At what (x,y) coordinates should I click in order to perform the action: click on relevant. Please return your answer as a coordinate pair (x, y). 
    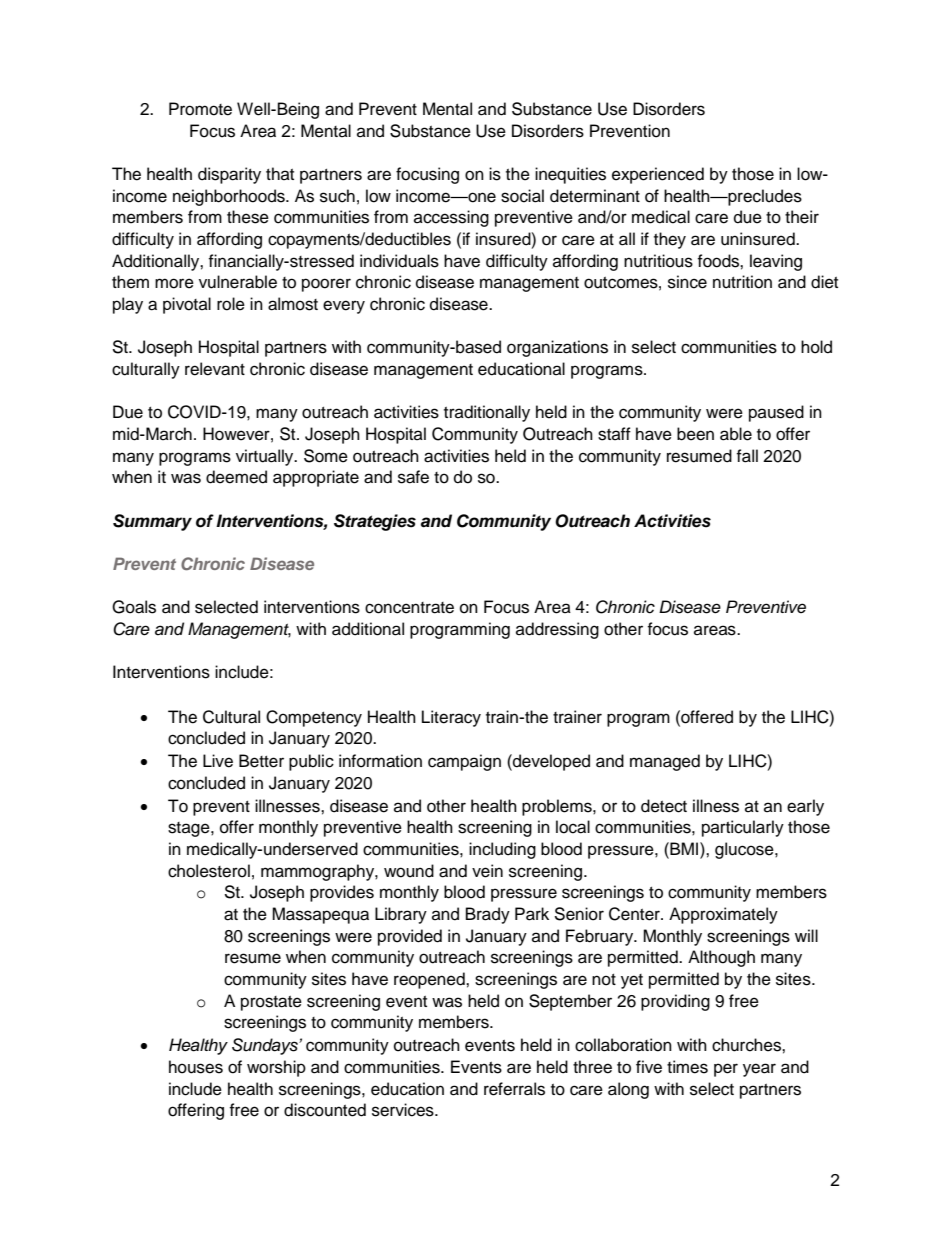
    Looking at the image, I should click on (215, 369).
